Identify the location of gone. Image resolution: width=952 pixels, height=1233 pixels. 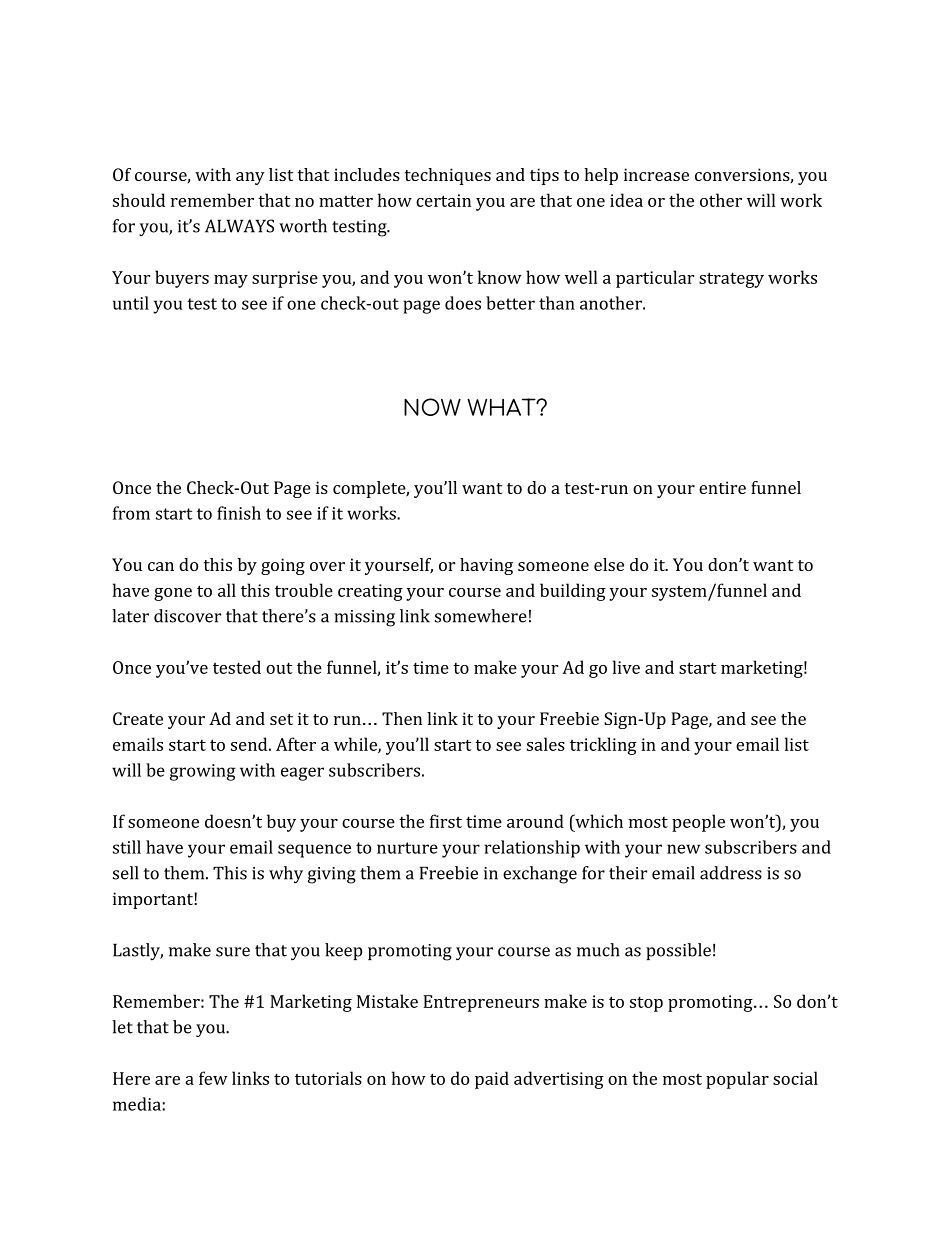
(173, 594).
